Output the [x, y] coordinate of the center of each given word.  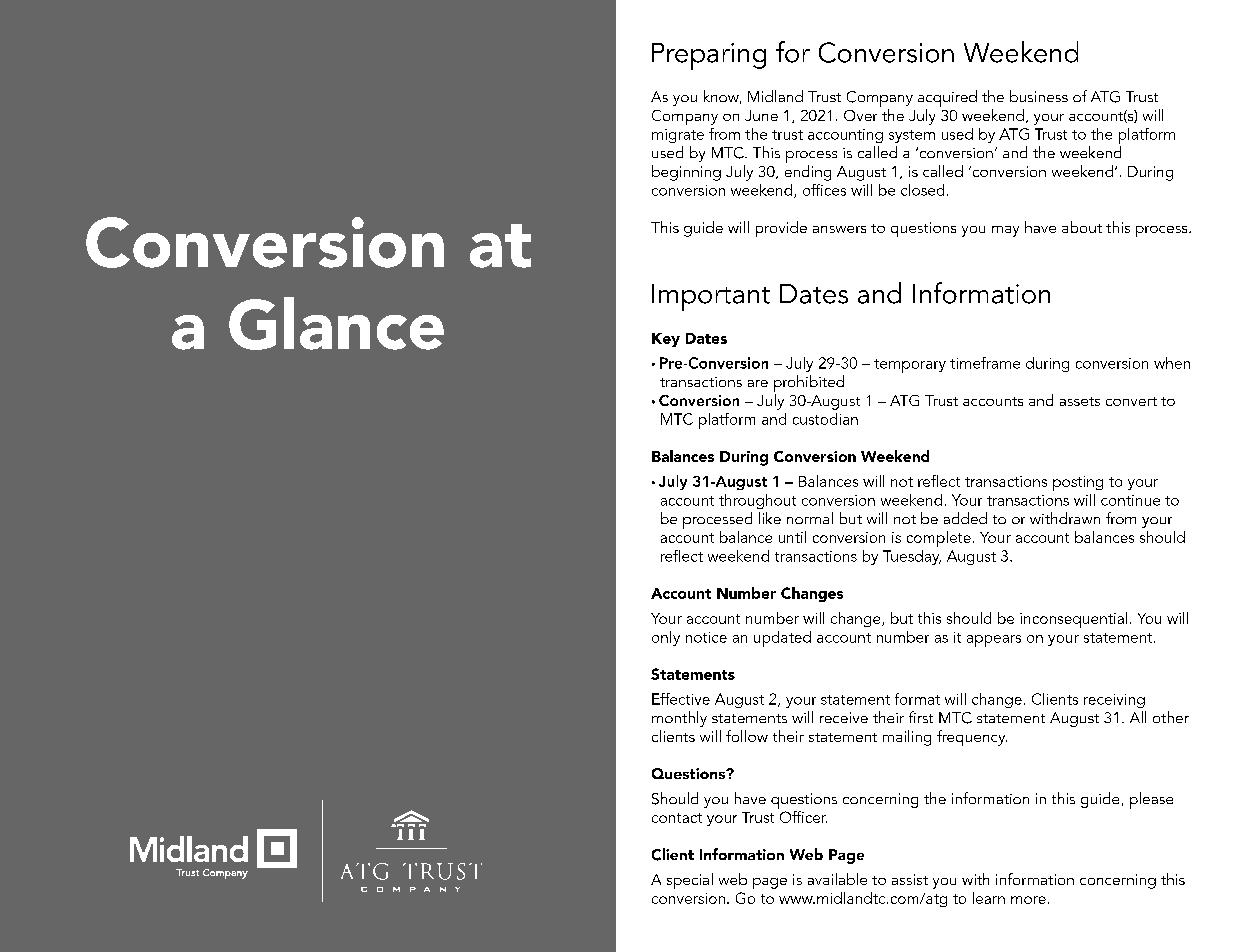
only [666, 638]
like [770, 518]
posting [1078, 483]
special [690, 881]
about [1082, 227]
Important [711, 297]
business [1039, 96]
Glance [336, 323]
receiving [1114, 701]
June [761, 115]
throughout [757, 501]
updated [782, 639]
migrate [678, 136]
